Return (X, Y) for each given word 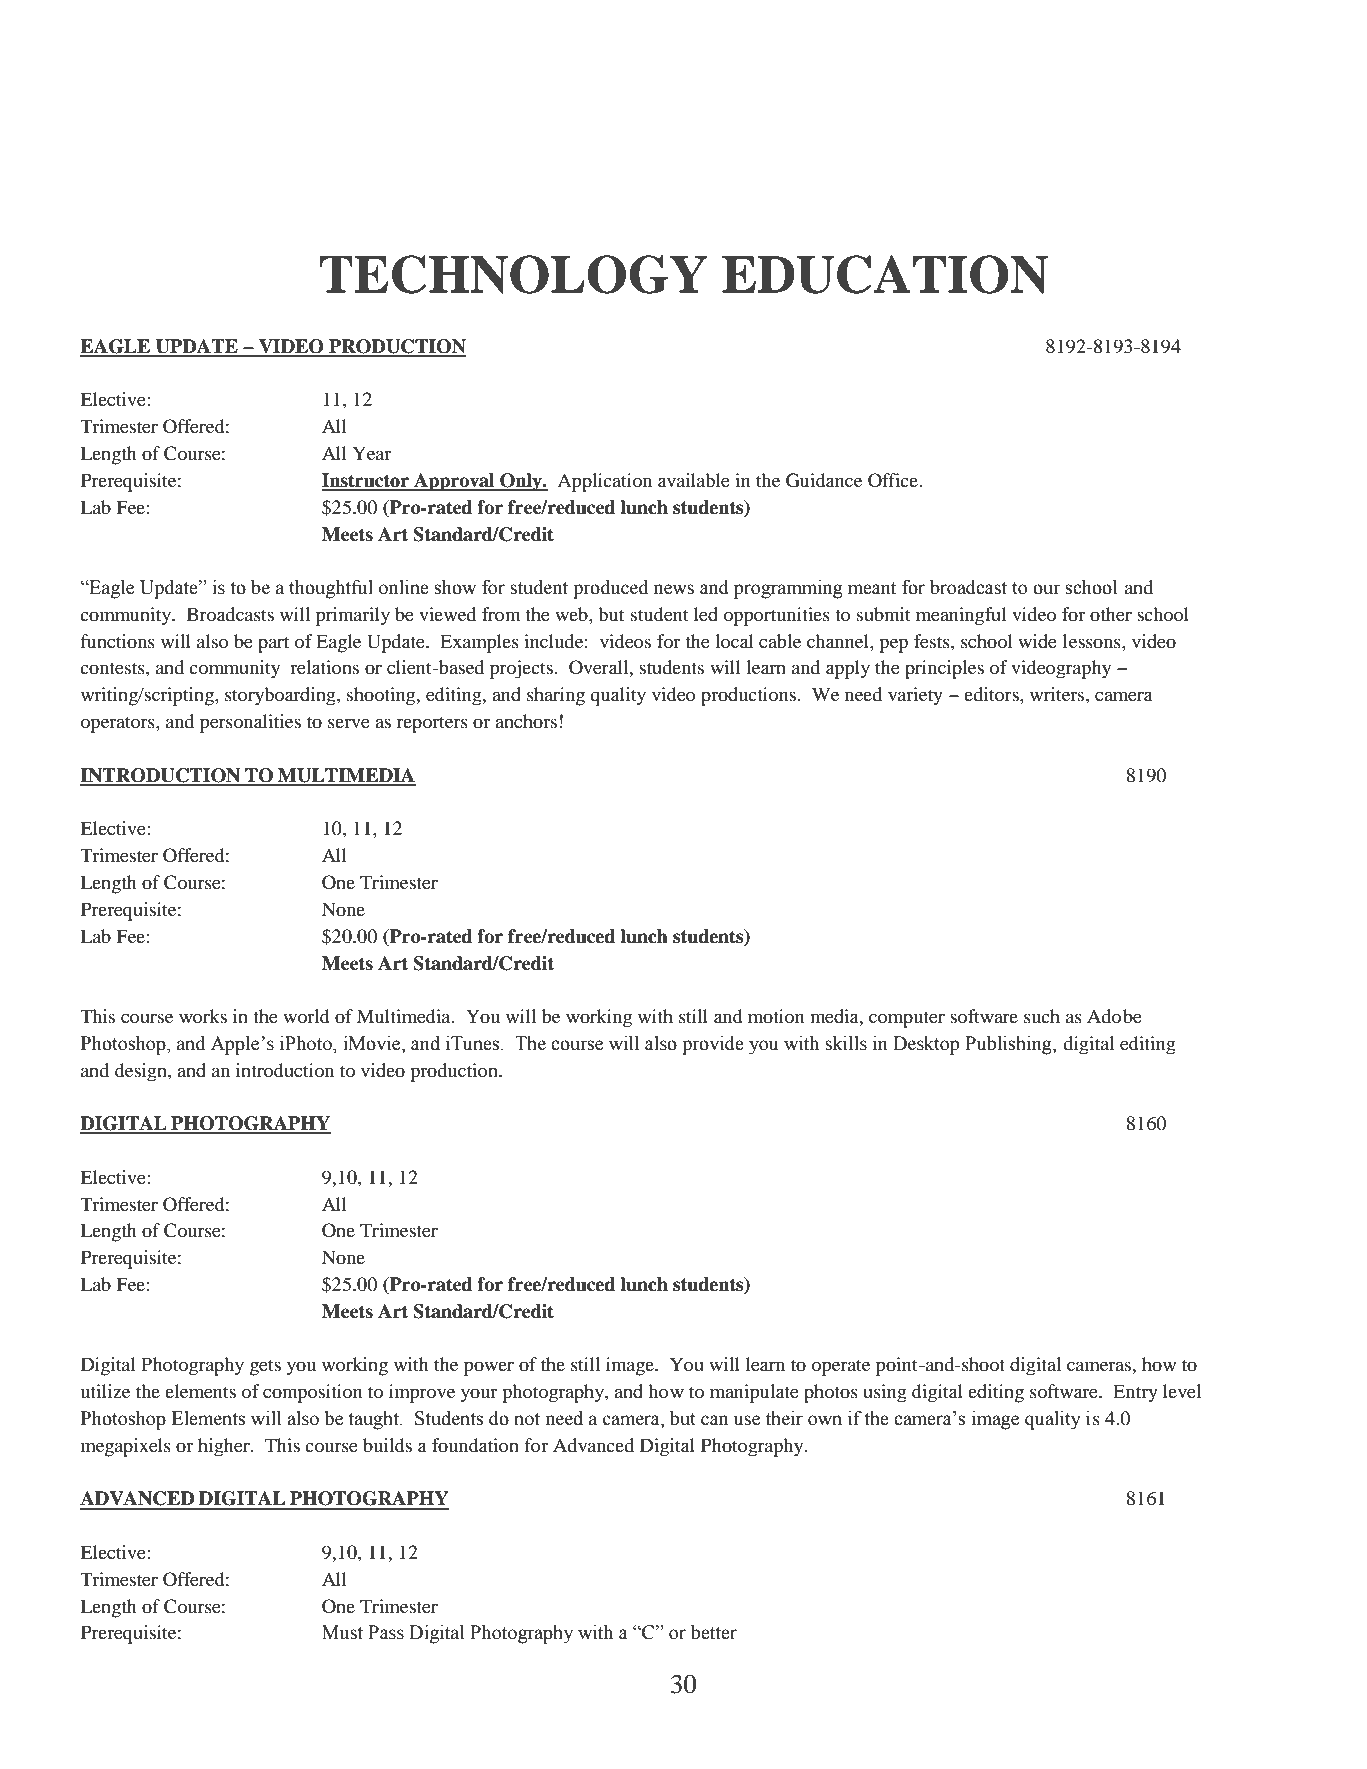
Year (371, 453)
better (714, 1632)
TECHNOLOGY (513, 274)
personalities (250, 723)
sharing (556, 696)
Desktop (926, 1045)
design (142, 1072)
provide (713, 1045)
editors (992, 694)
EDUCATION (885, 274)
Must (342, 1632)
